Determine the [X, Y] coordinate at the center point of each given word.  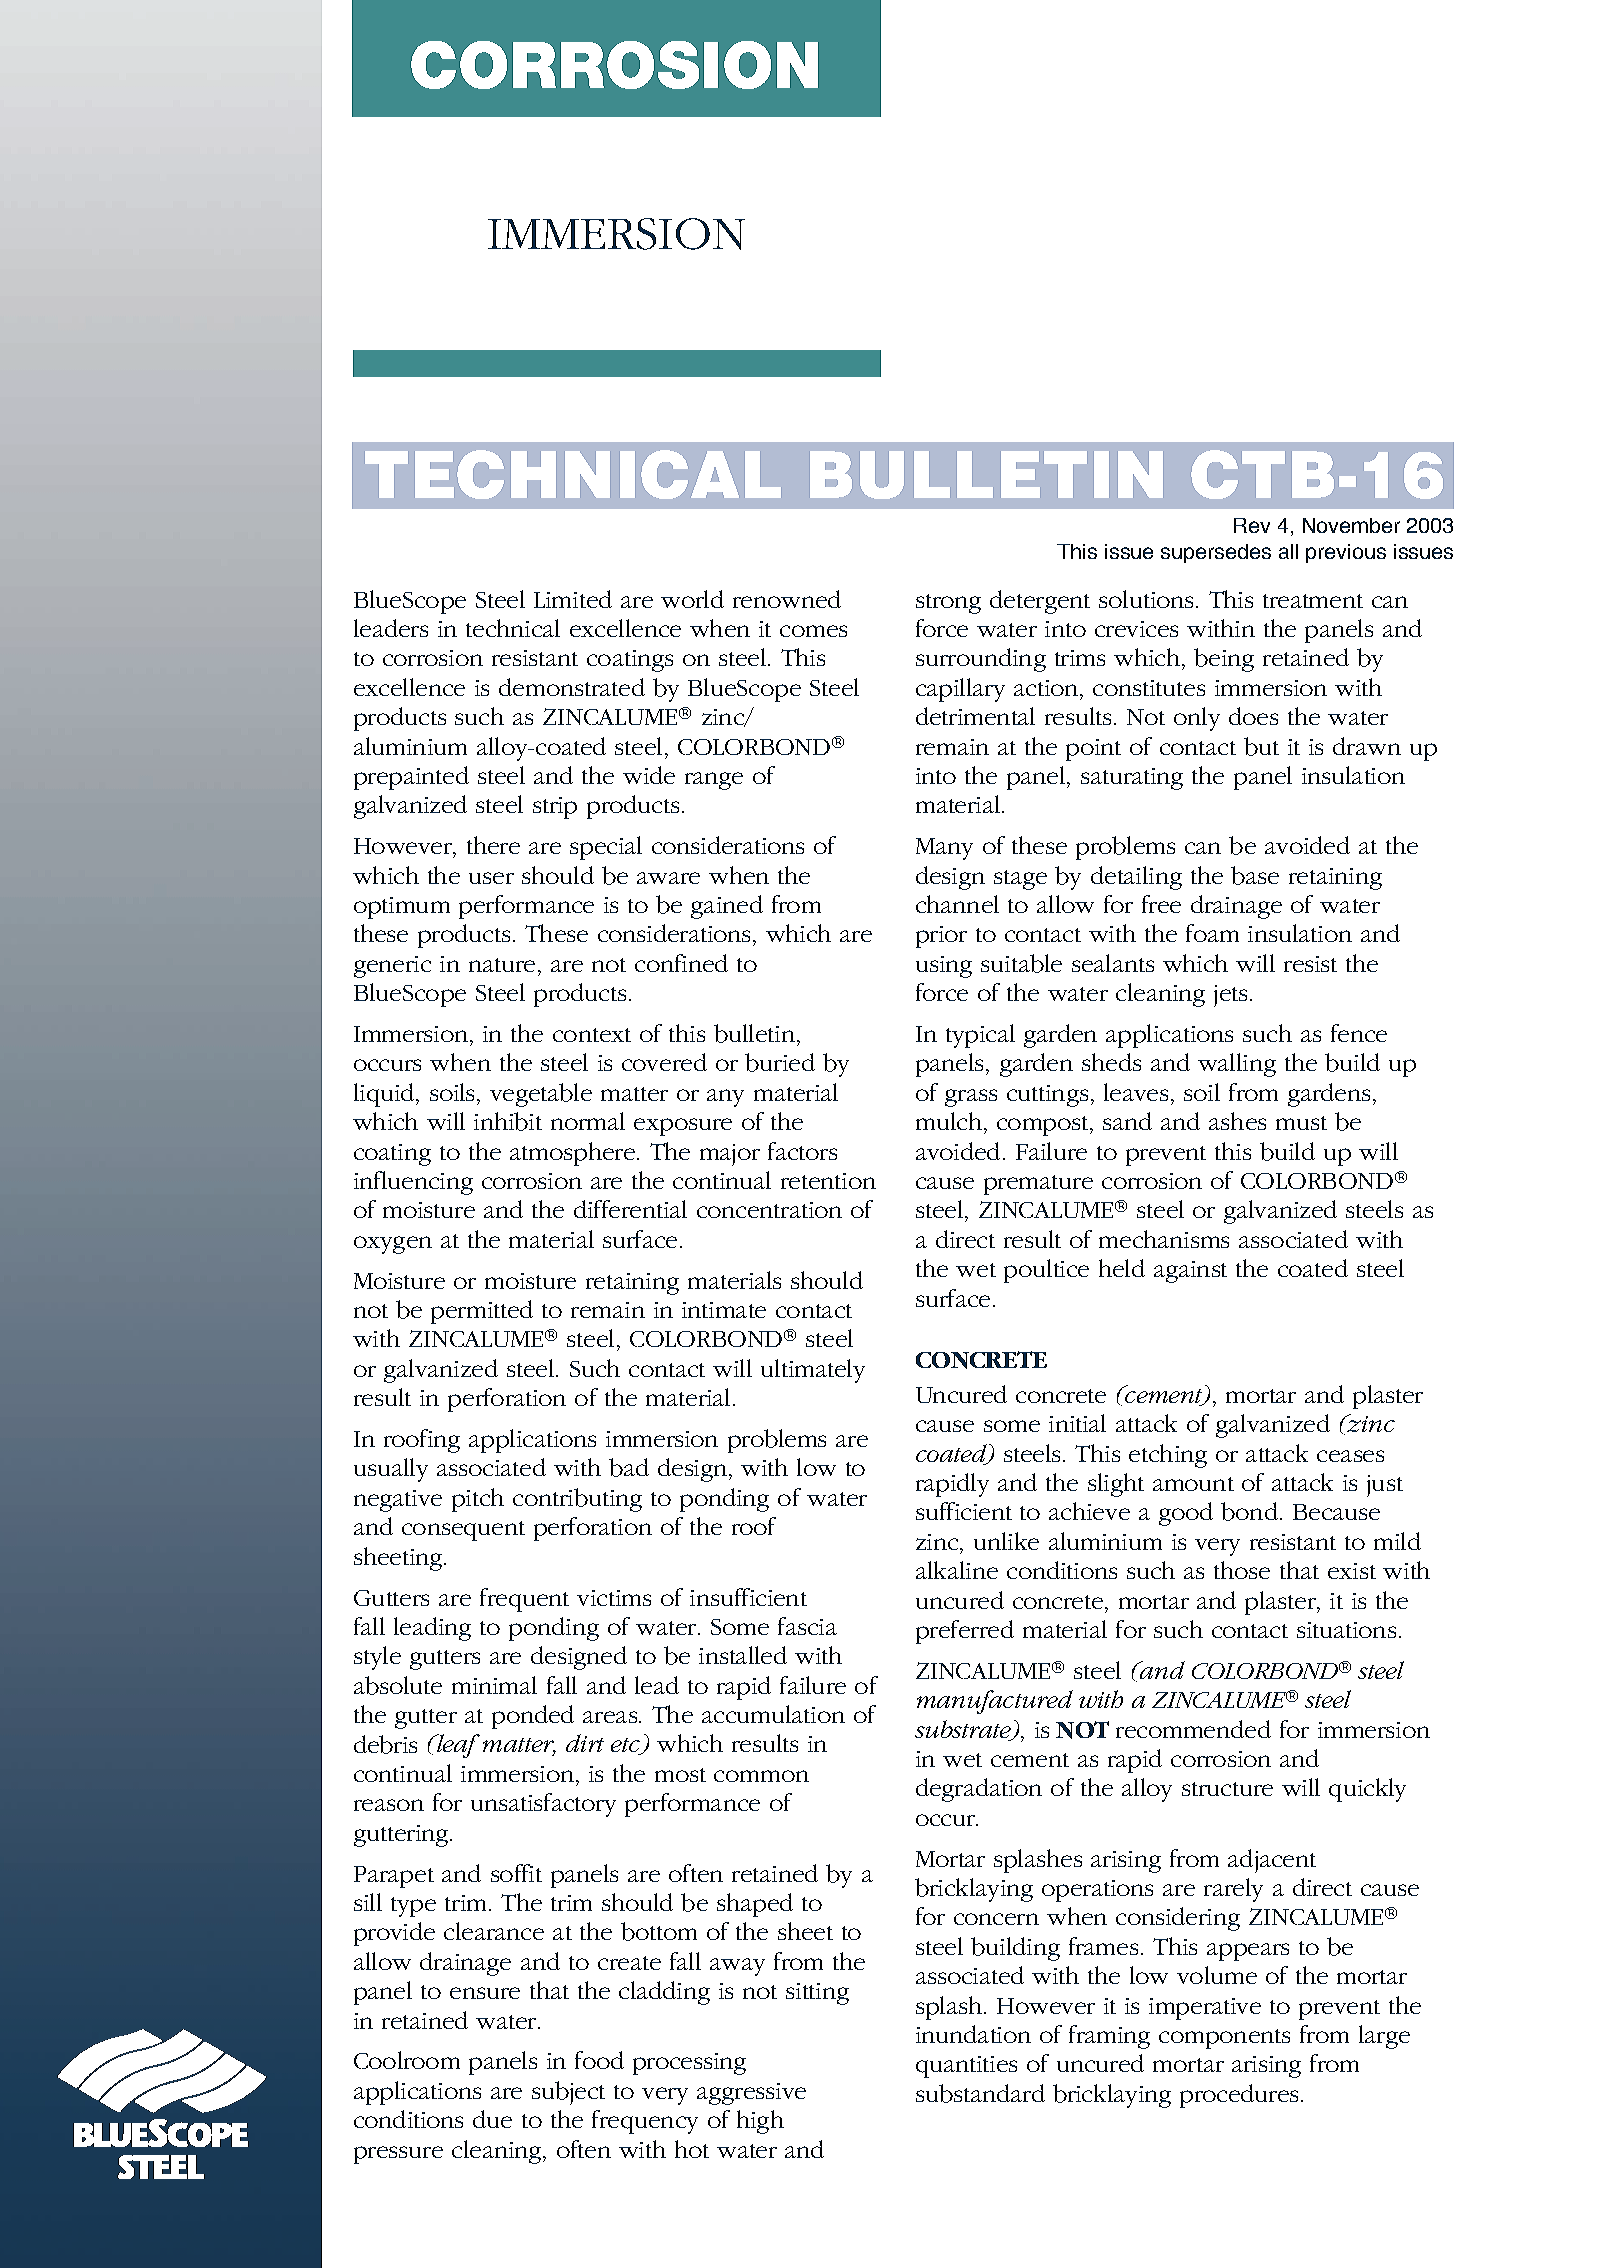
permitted [482, 1312]
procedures [1241, 2096]
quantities [966, 2067]
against [1190, 1272]
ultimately [813, 1371]
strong [948, 604]
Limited [573, 599]
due [492, 2119]
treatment [1313, 601]
